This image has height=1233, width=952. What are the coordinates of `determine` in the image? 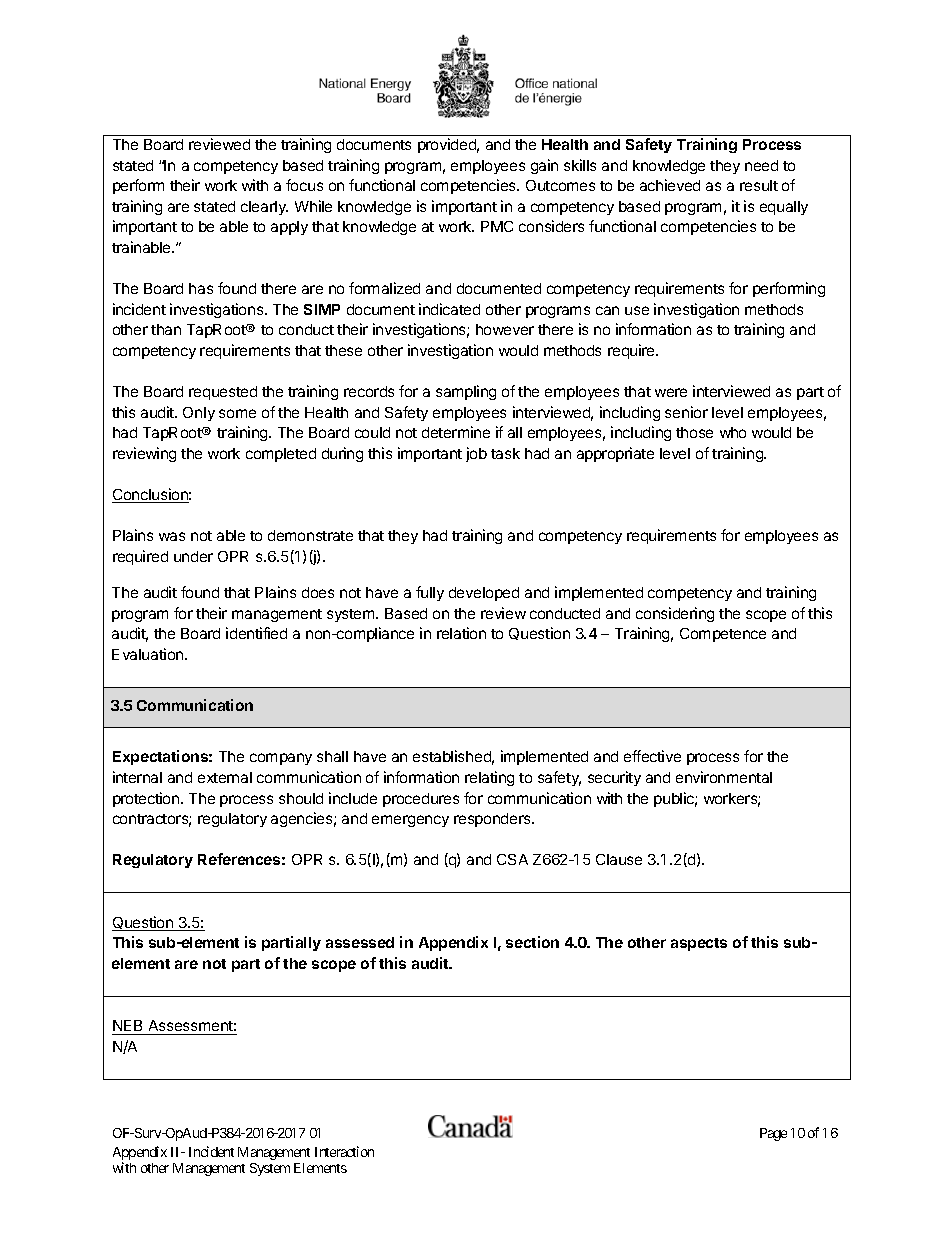 It's located at (456, 432).
